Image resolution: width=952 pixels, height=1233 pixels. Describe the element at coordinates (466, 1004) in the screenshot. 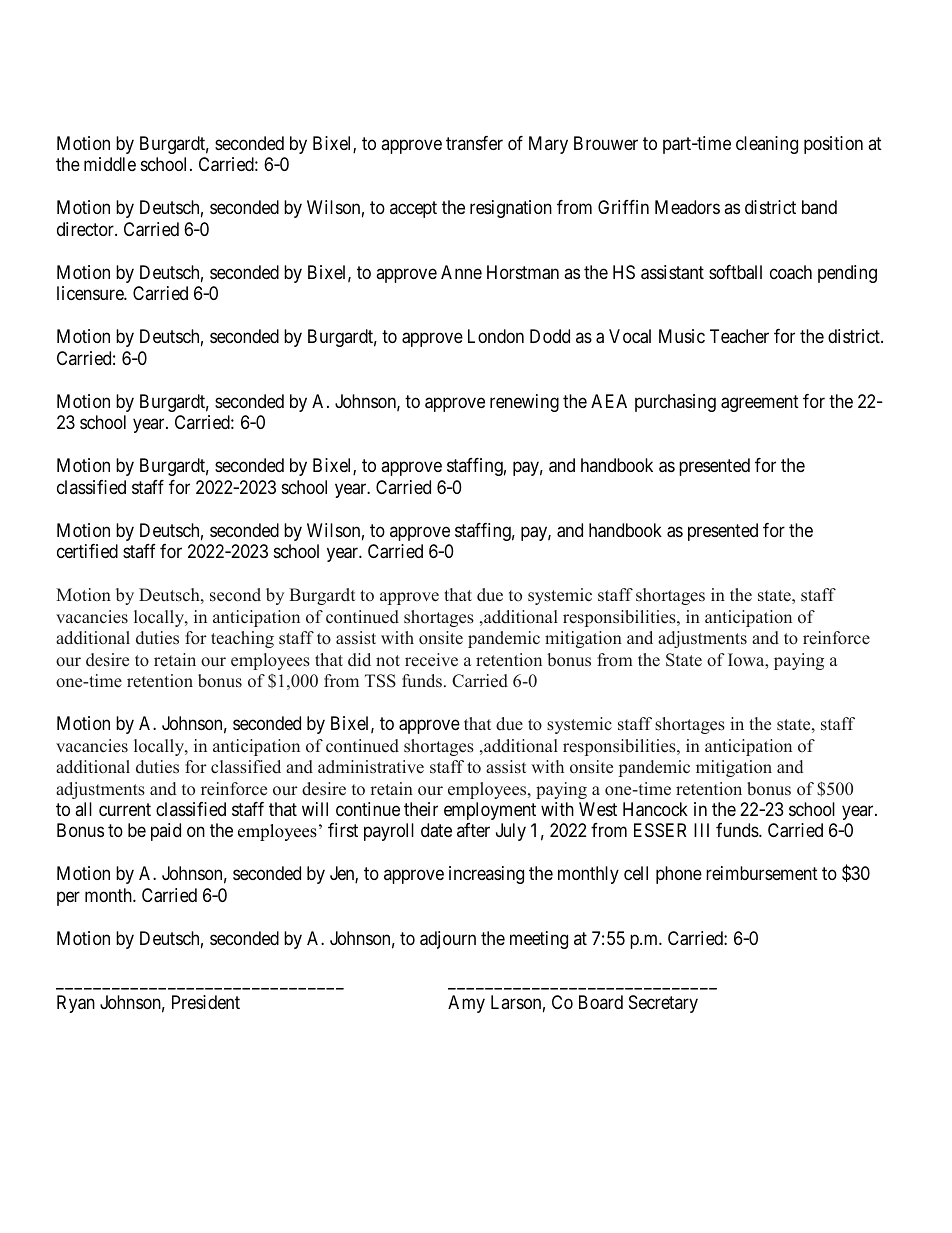

I see `Amy` at that location.
